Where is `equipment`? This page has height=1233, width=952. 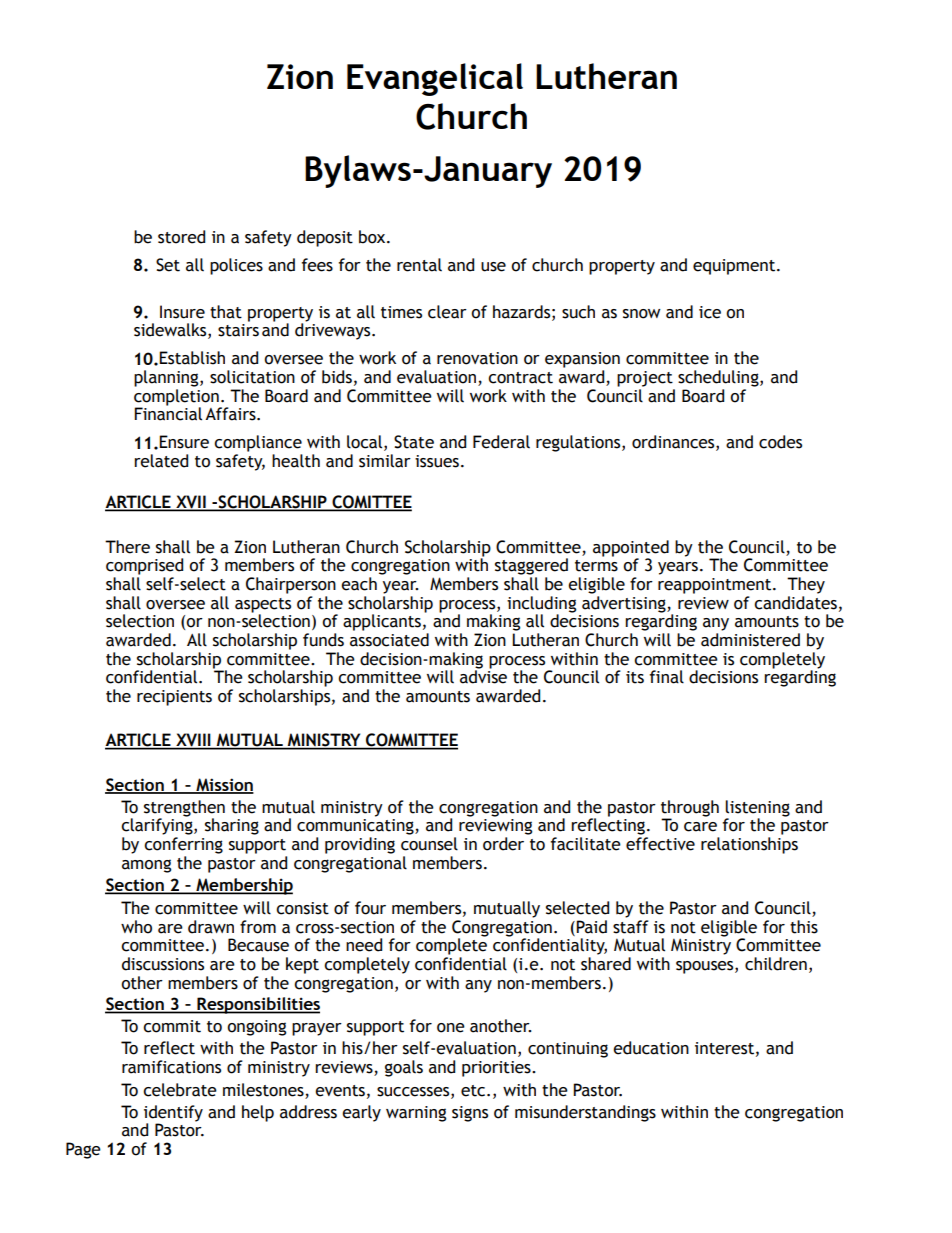
equipment is located at coordinates (735, 267).
